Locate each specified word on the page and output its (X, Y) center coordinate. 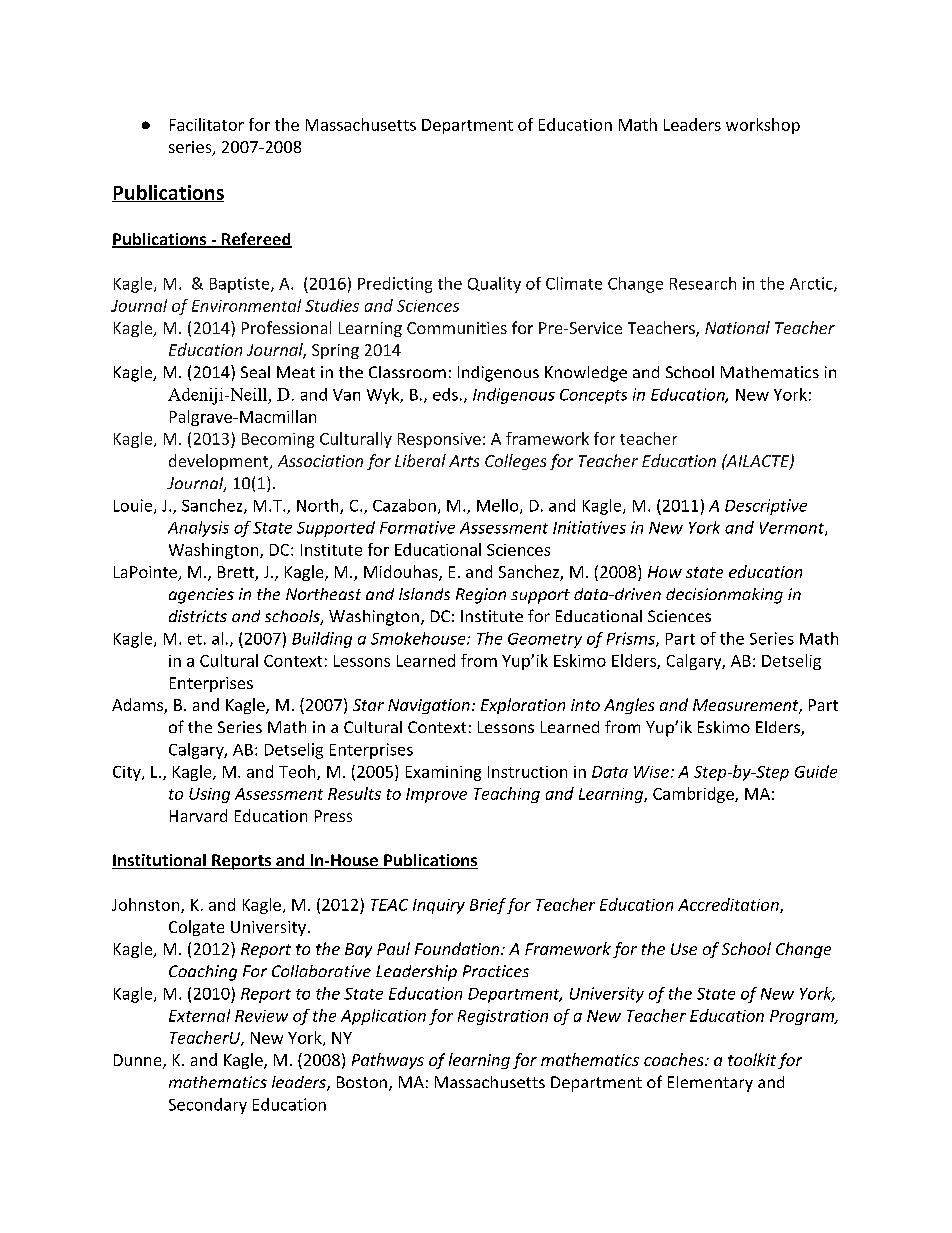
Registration (503, 1017)
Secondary (208, 1106)
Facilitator (207, 124)
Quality (494, 285)
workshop (763, 126)
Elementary (710, 1084)
